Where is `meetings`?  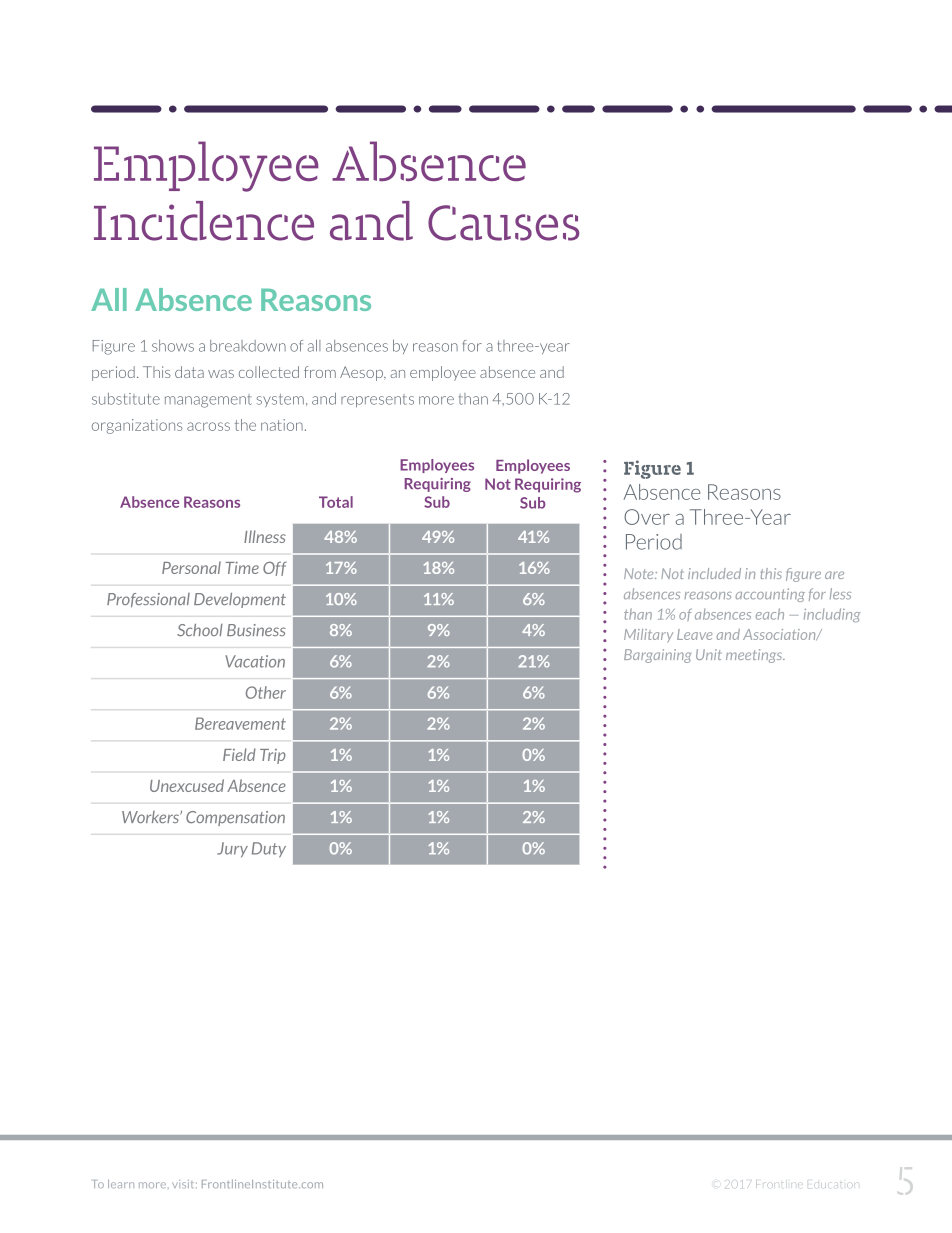 meetings is located at coordinates (755, 656).
